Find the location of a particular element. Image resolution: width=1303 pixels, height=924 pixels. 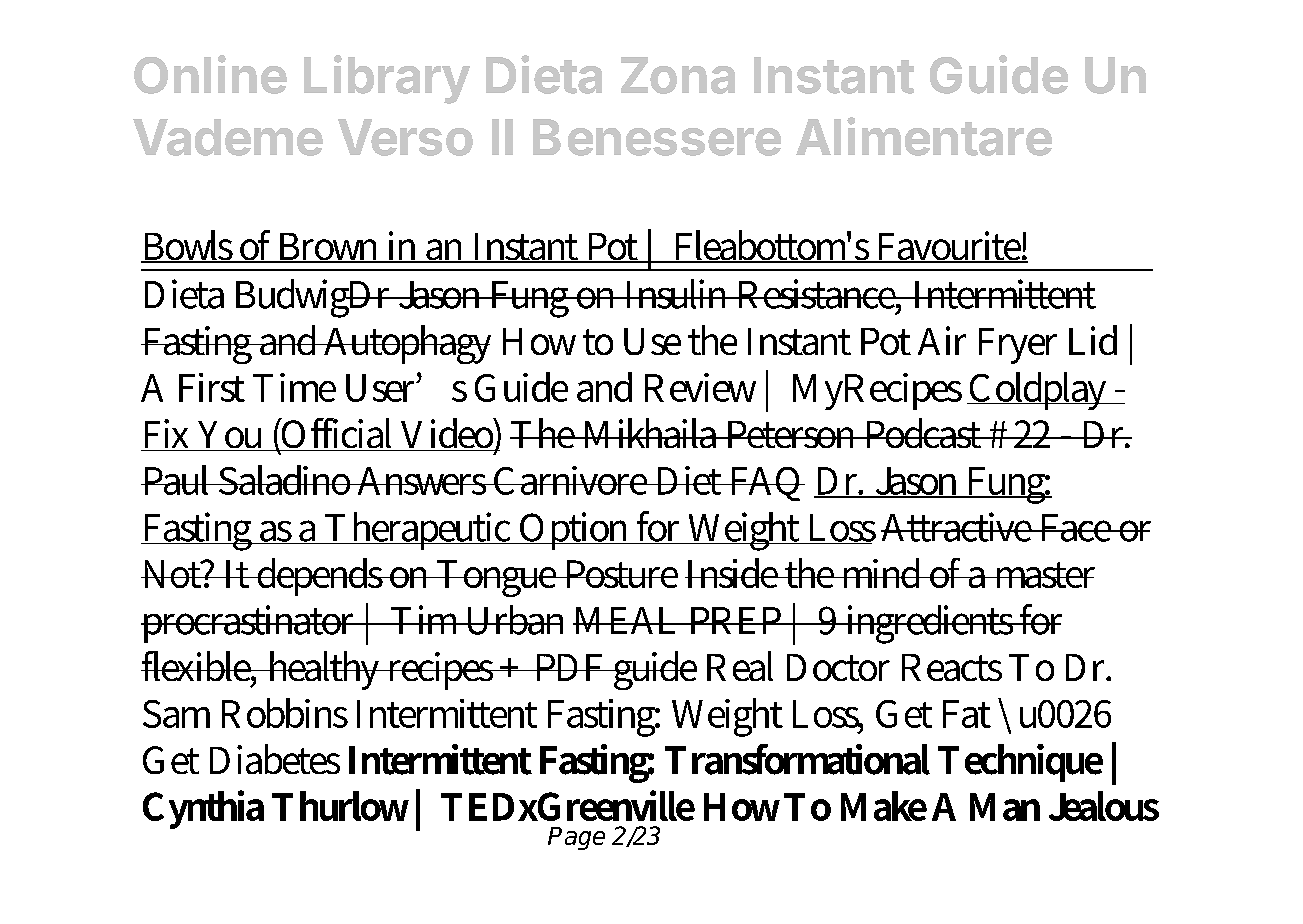

Man is located at coordinates (1005, 807).
